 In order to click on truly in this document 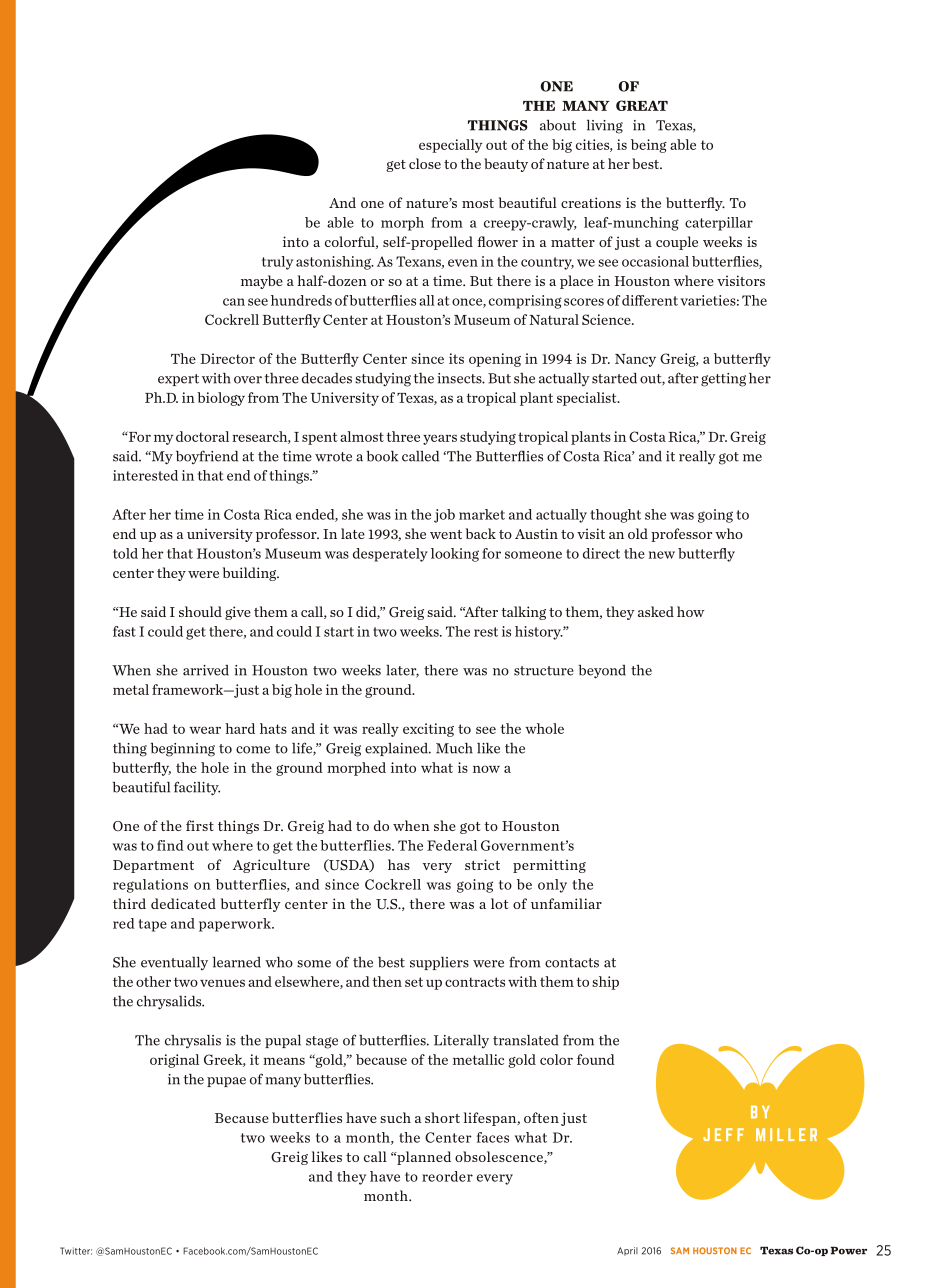, I will do `click(277, 263)`.
